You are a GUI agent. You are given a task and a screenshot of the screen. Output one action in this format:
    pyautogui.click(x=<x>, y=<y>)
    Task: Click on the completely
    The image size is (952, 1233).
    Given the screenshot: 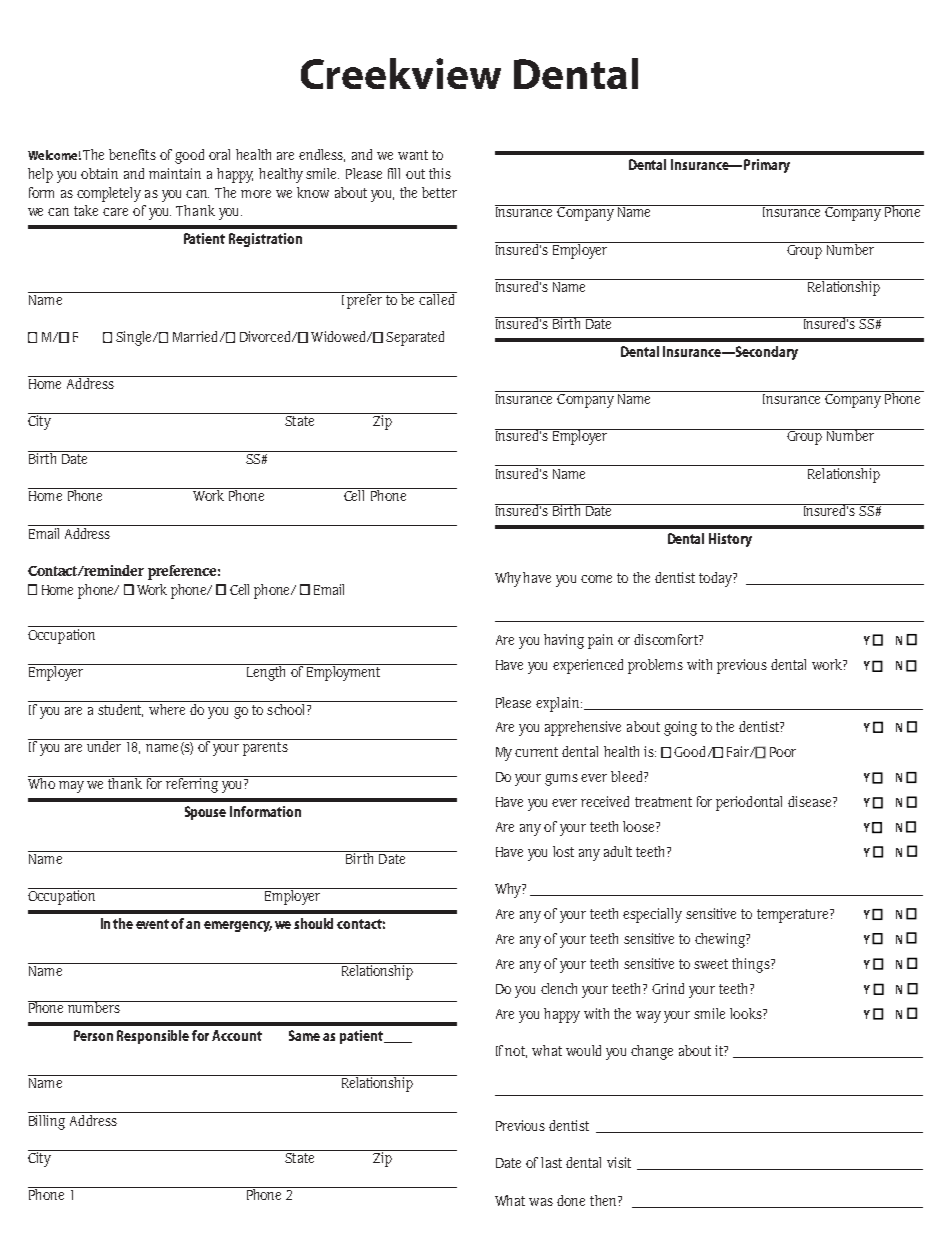 What is the action you would take?
    pyautogui.click(x=109, y=194)
